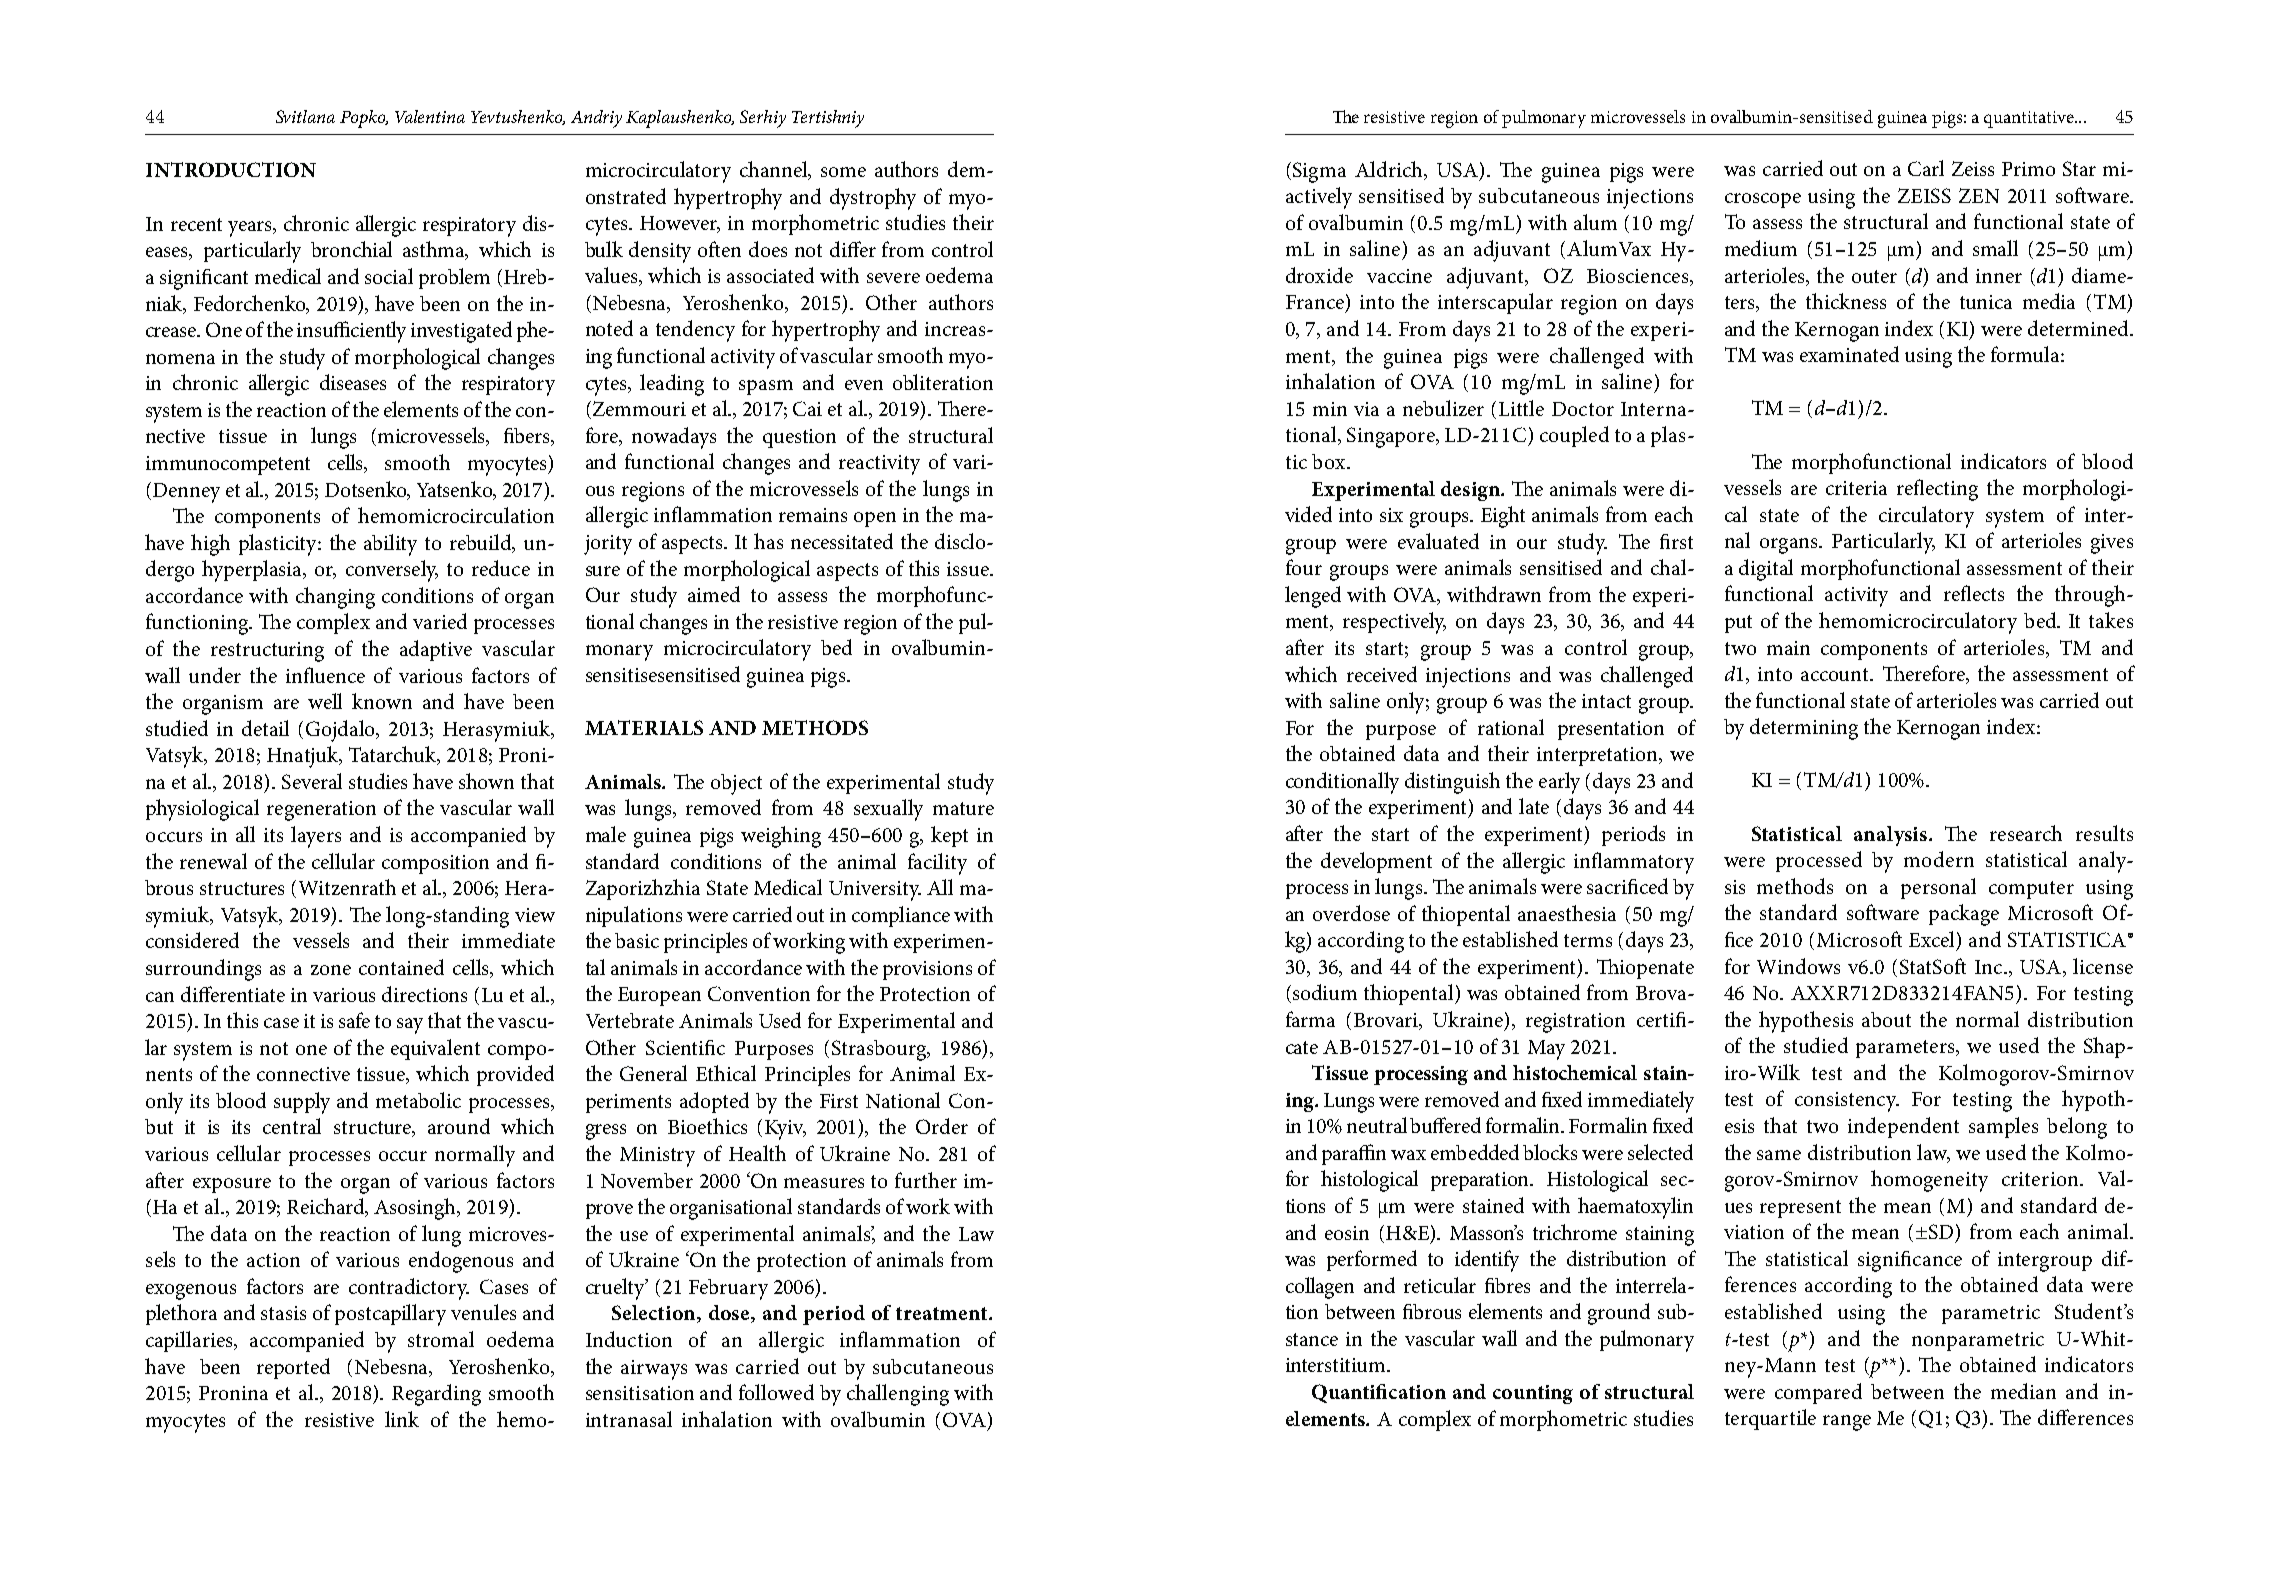  I want to click on consistency, so click(1847, 1102).
